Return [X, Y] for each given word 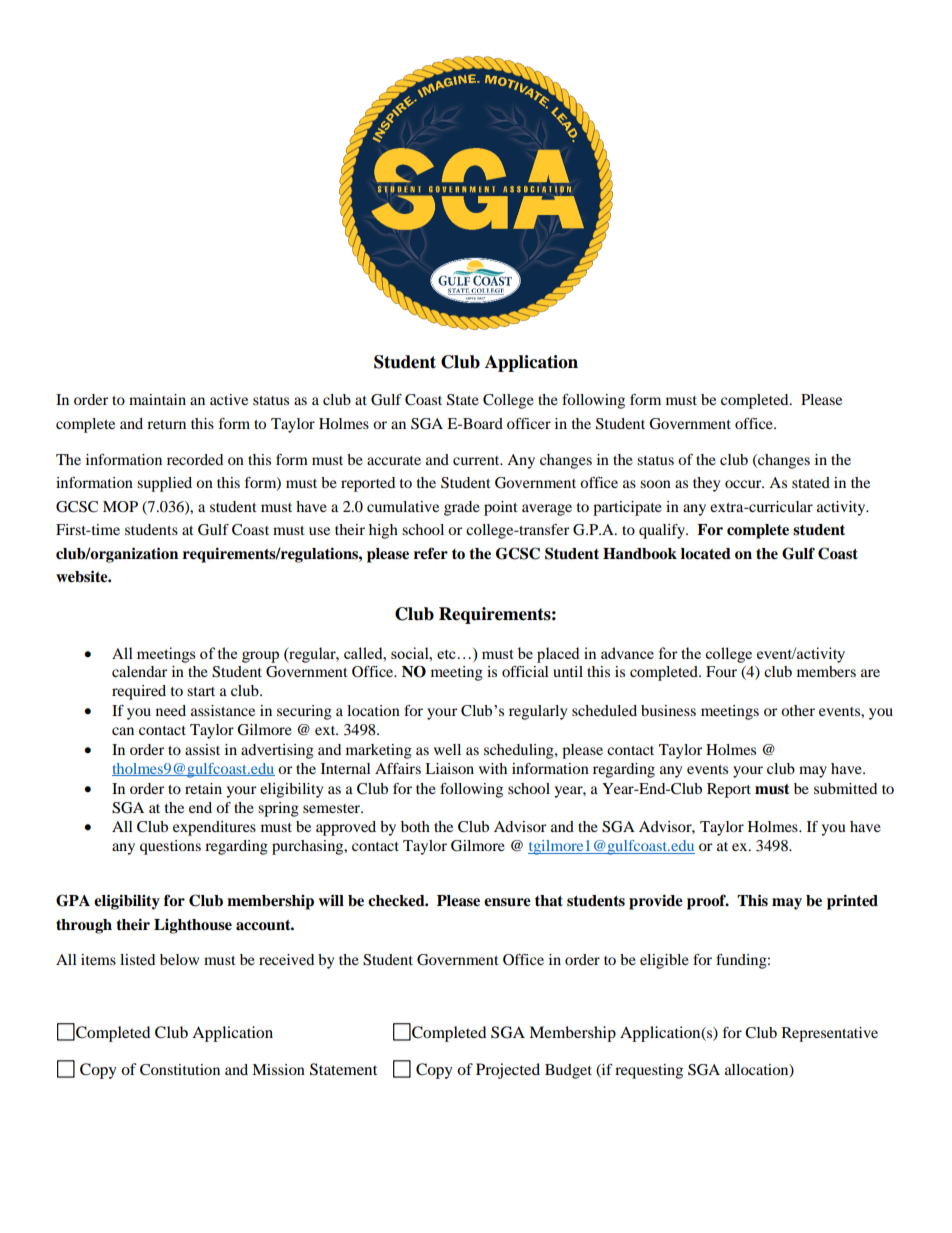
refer [431, 553]
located [706, 554]
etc [446, 654]
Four [721, 671]
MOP [120, 506]
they [706, 484]
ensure [507, 902]
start [201, 691]
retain [203, 788]
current [477, 460]
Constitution [180, 1070]
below [179, 959]
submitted [845, 788]
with [493, 768]
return [166, 424]
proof [707, 902]
